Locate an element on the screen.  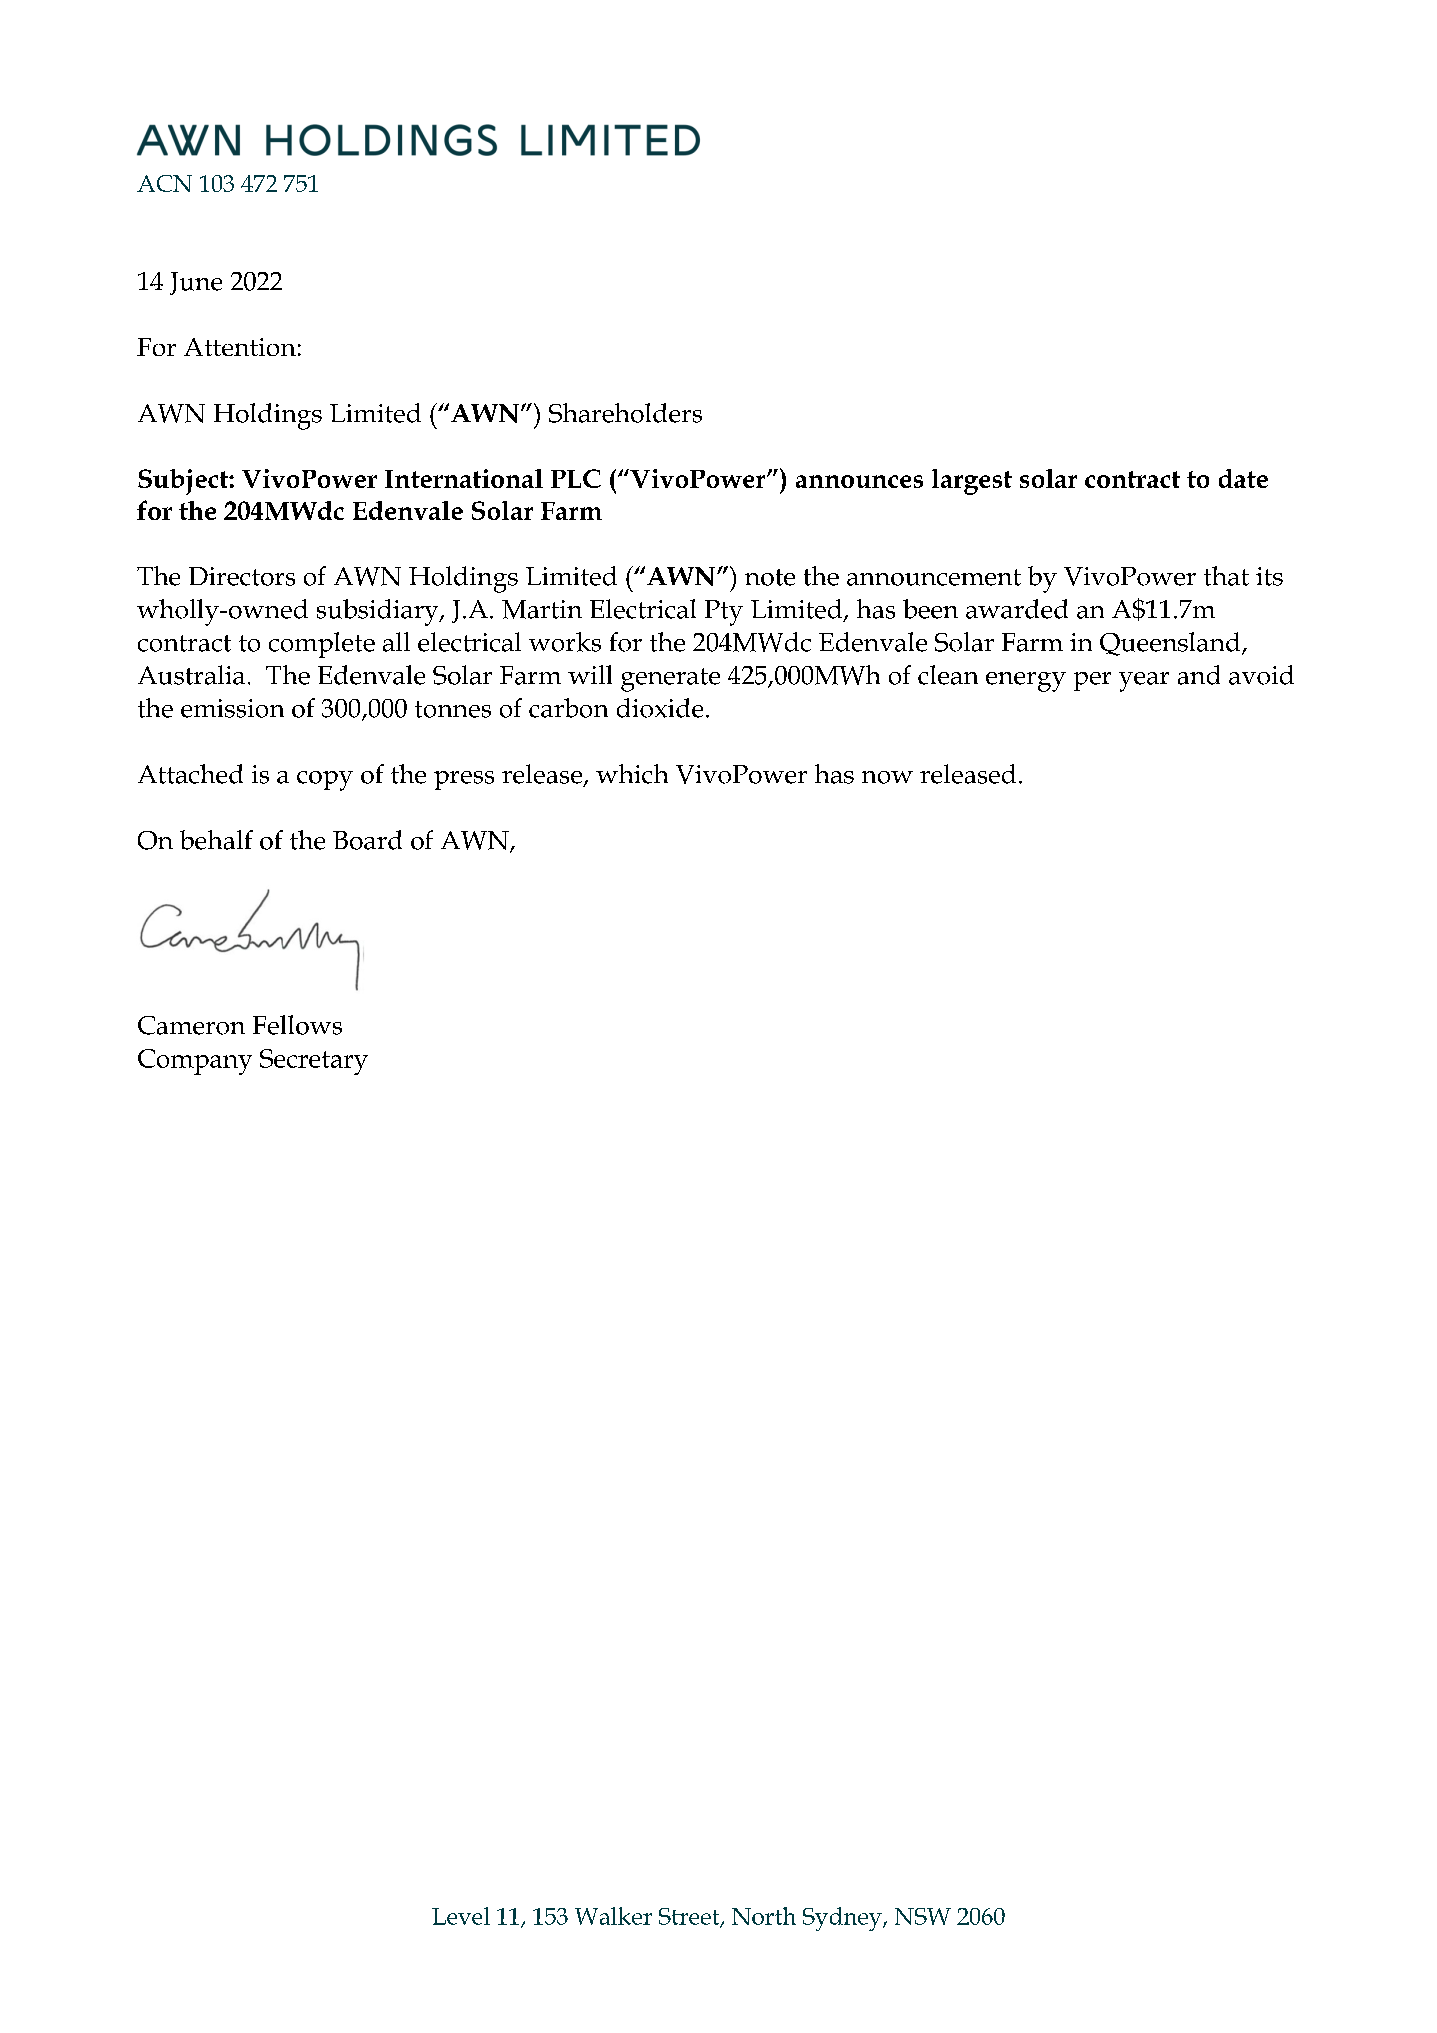
Fellows is located at coordinates (297, 1025).
